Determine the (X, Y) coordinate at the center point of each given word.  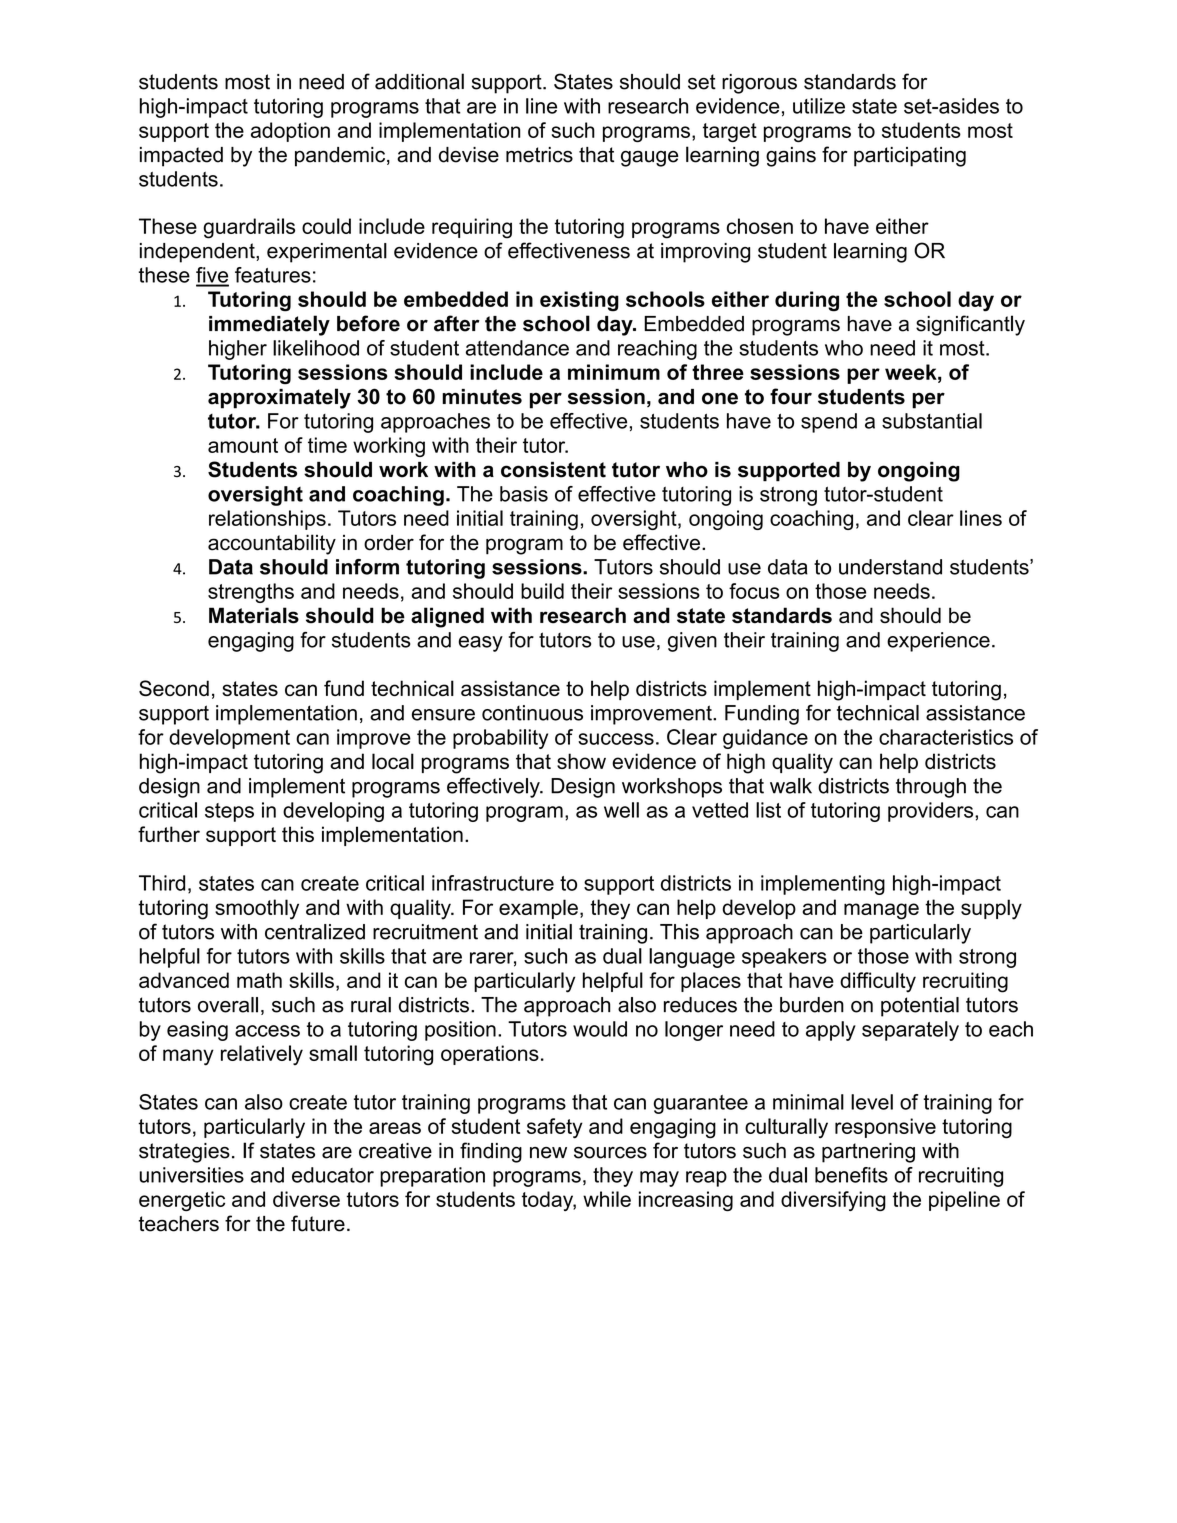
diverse (306, 1199)
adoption (290, 132)
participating (910, 157)
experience (938, 642)
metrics (539, 155)
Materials (254, 615)
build (542, 591)
